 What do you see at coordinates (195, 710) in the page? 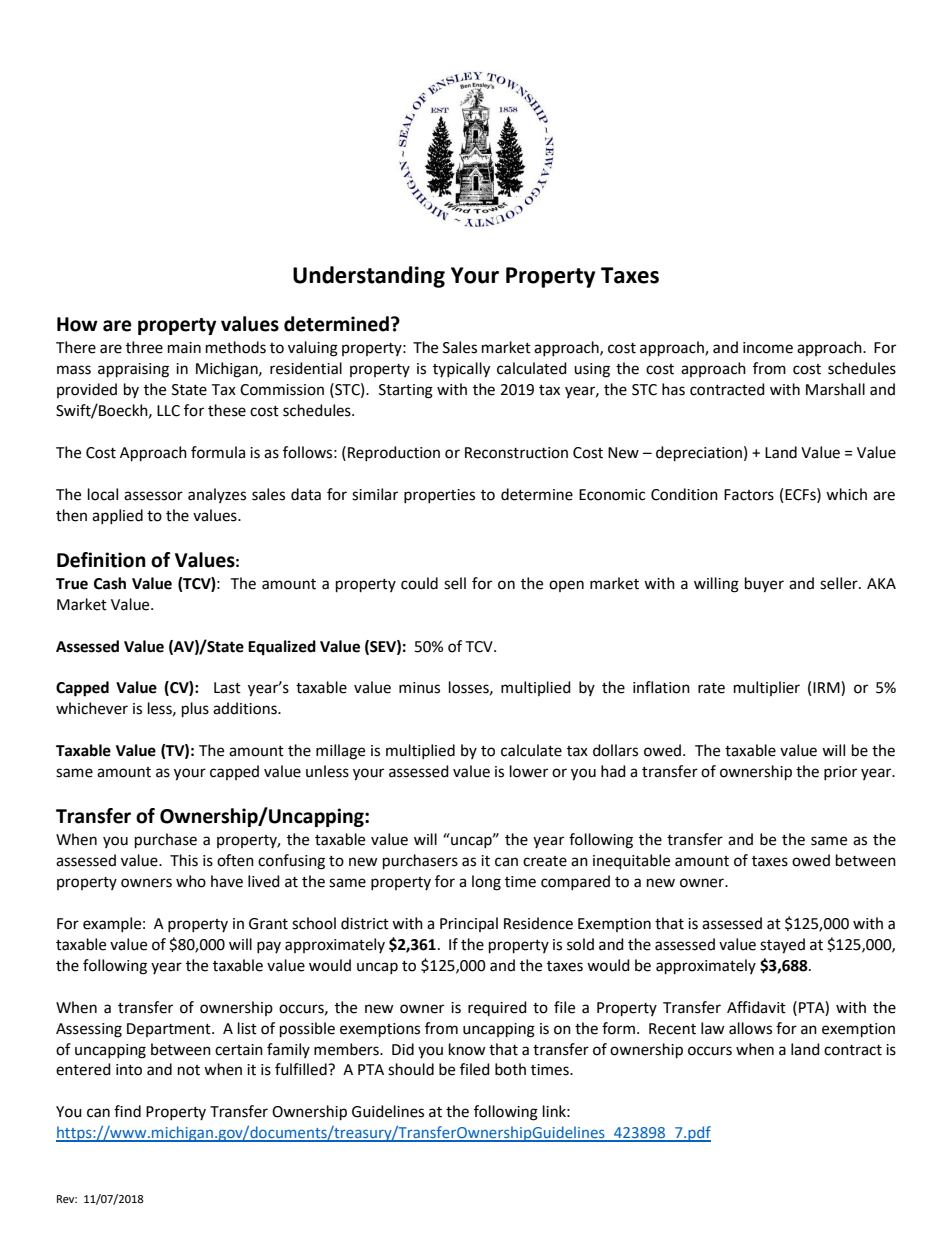
I see `plus` at bounding box center [195, 710].
